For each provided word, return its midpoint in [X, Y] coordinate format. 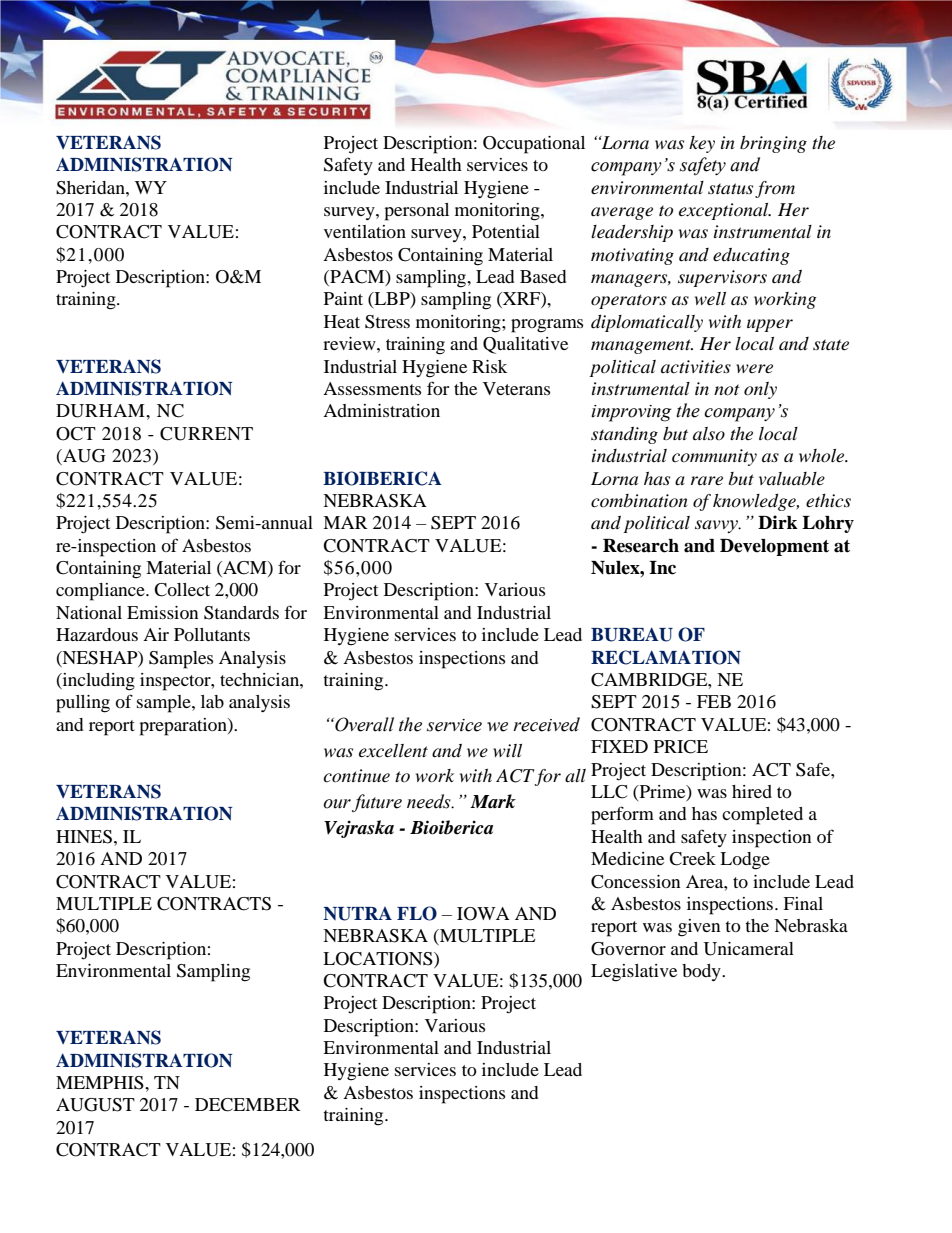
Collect [182, 590]
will [507, 750]
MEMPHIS [101, 1083]
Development [774, 547]
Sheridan [91, 188]
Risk [489, 366]
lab [212, 701]
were [754, 368]
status [730, 188]
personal [416, 212]
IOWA [483, 914]
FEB [714, 701]
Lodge [745, 861]
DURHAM [101, 411]
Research [641, 546]
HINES [84, 837]
